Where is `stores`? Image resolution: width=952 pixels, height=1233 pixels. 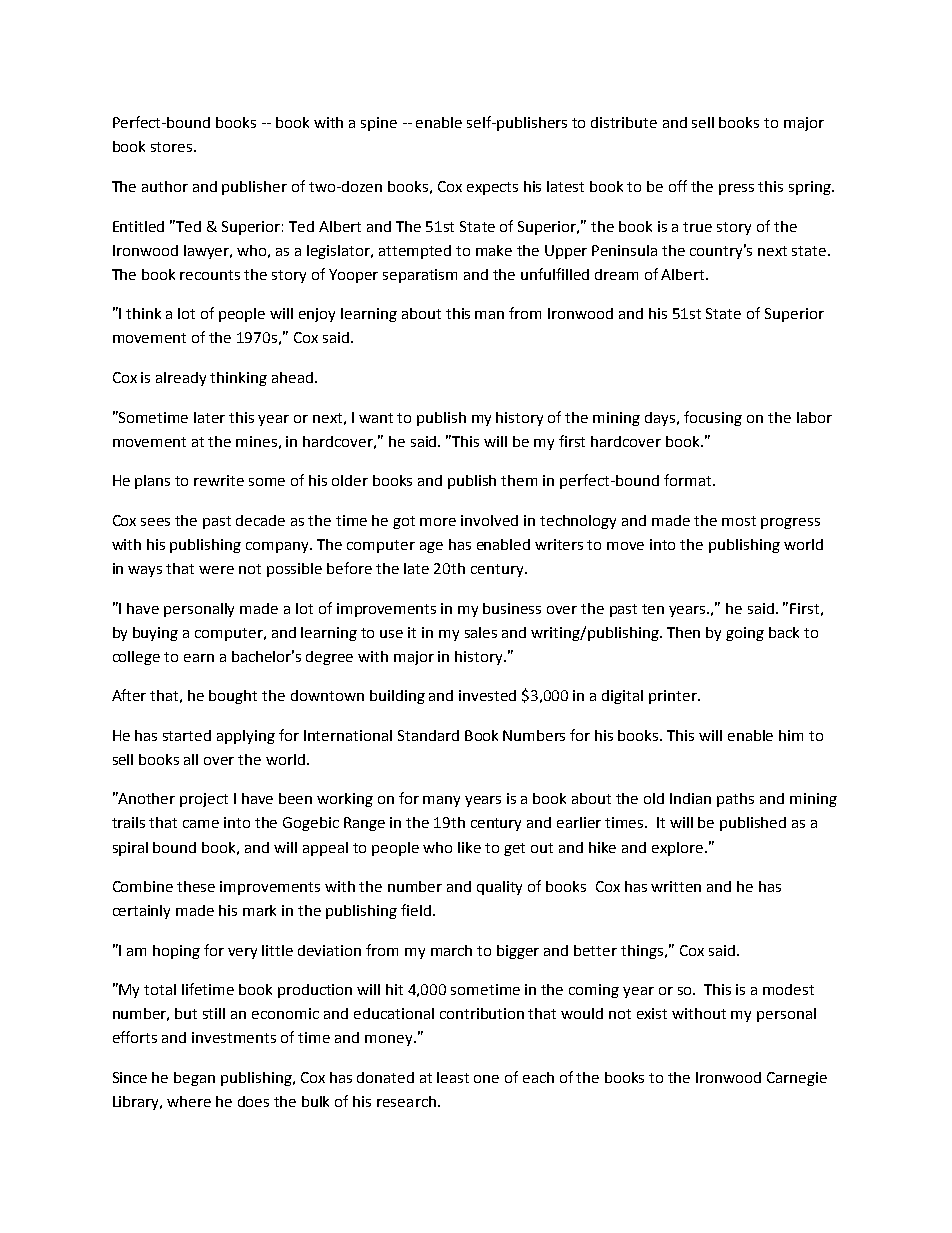
stores is located at coordinates (173, 147).
